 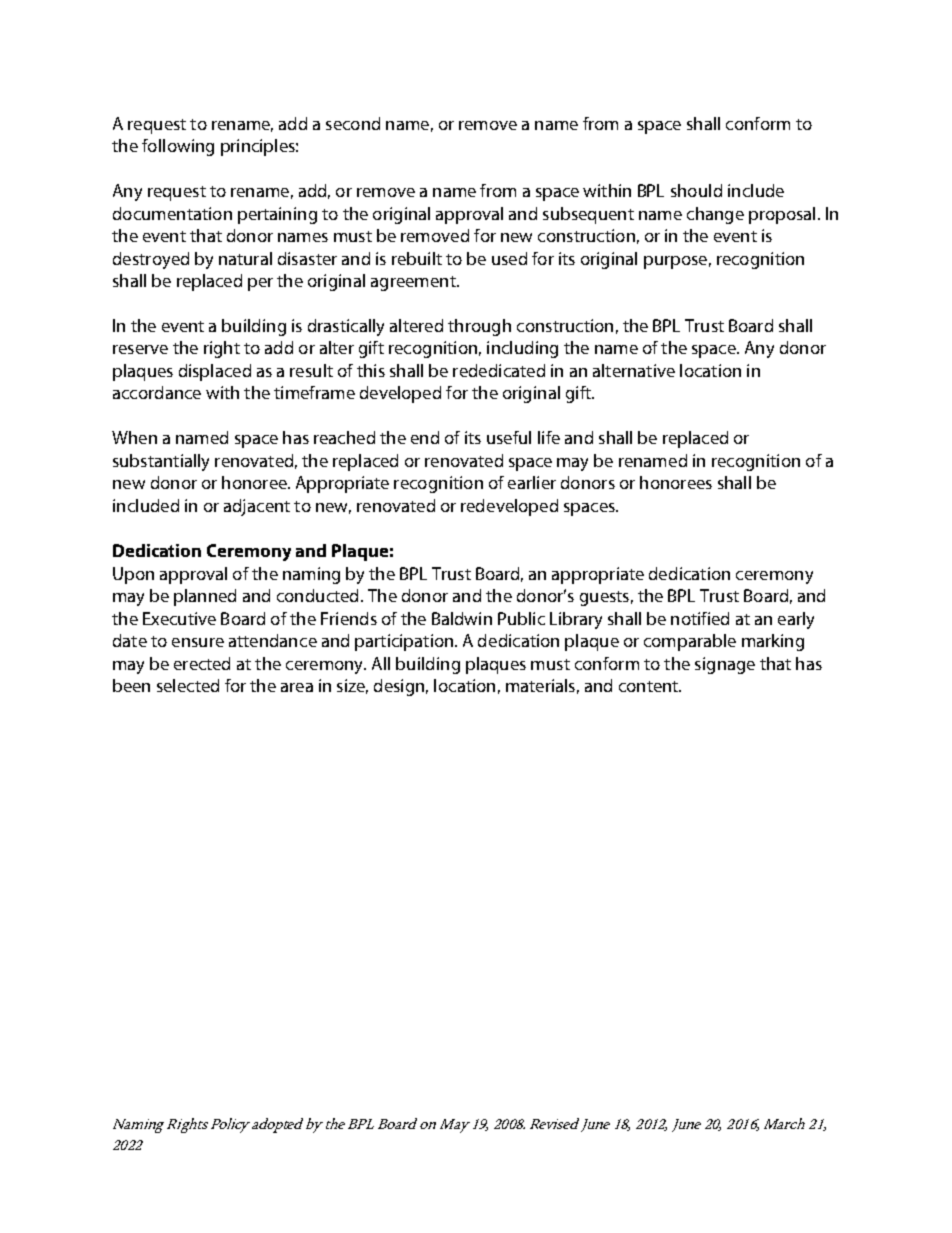 What do you see at coordinates (549, 437) in the image?
I see `life` at bounding box center [549, 437].
